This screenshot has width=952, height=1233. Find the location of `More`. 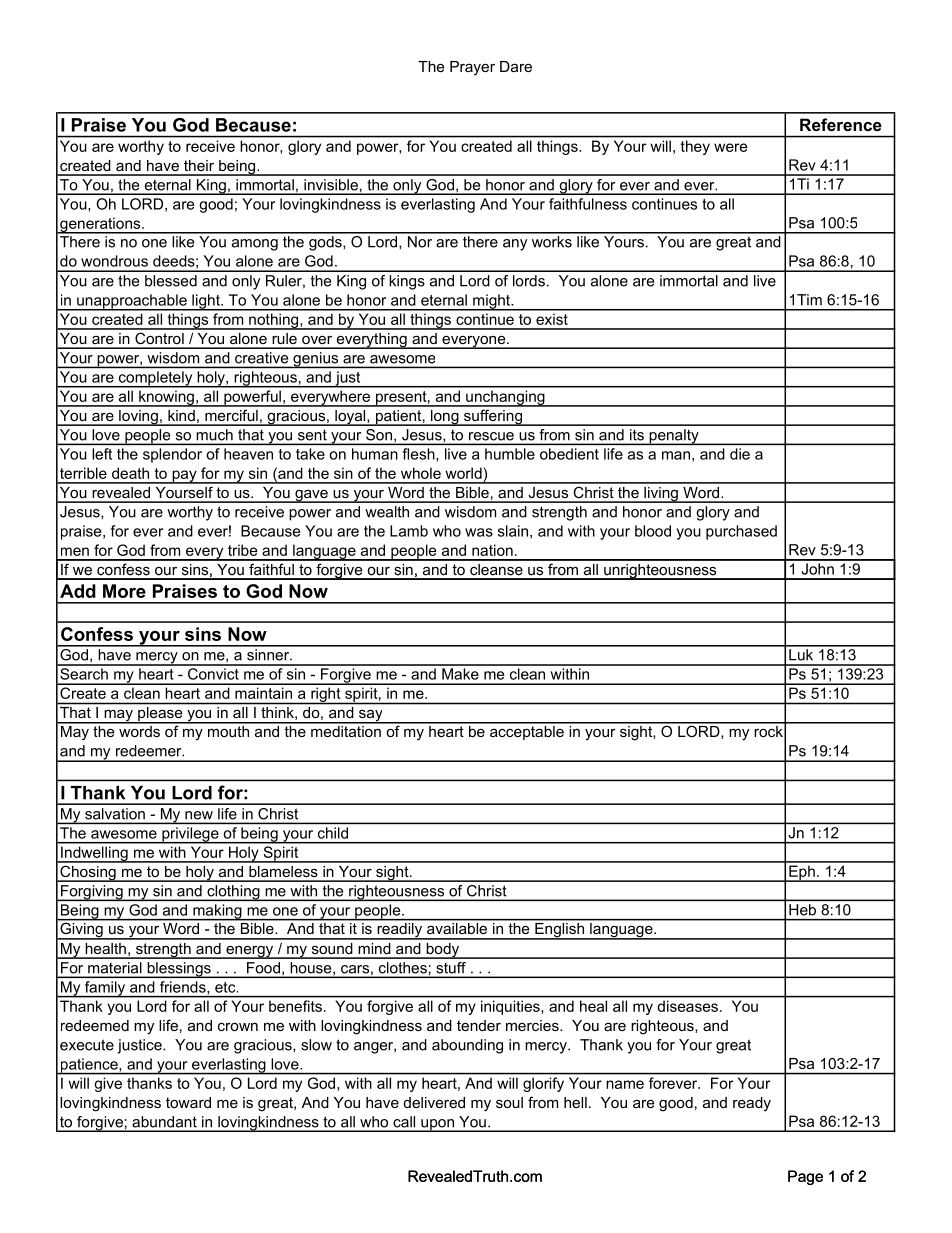

More is located at coordinates (124, 591).
